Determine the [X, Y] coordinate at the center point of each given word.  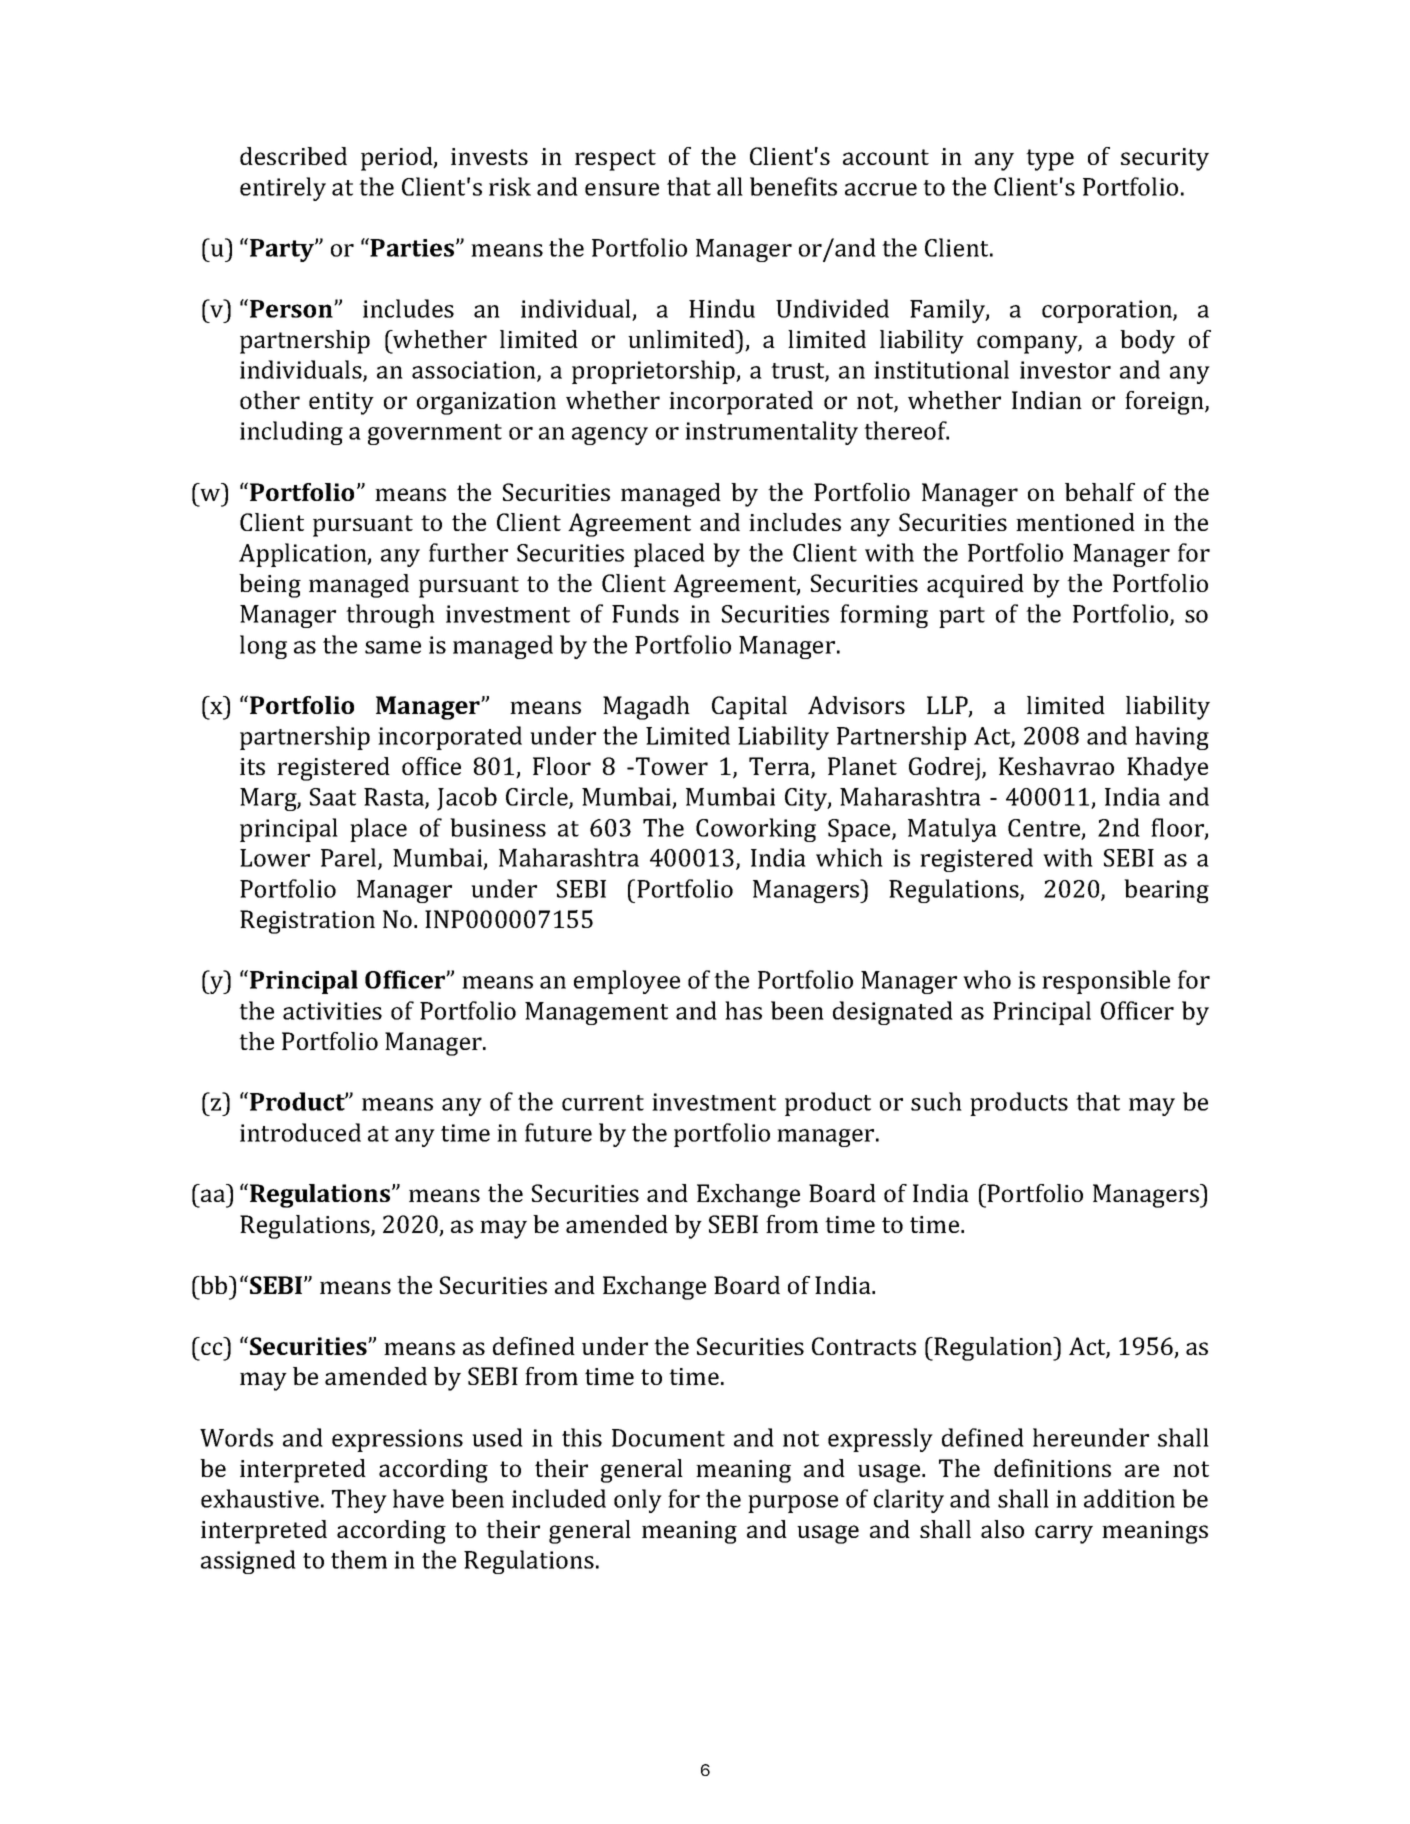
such [936, 1101]
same [393, 647]
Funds [645, 613]
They [359, 1501]
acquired [975, 586]
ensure [622, 189]
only [638, 1501]
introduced [300, 1132]
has [743, 1010]
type [1050, 160]
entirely [283, 189]
